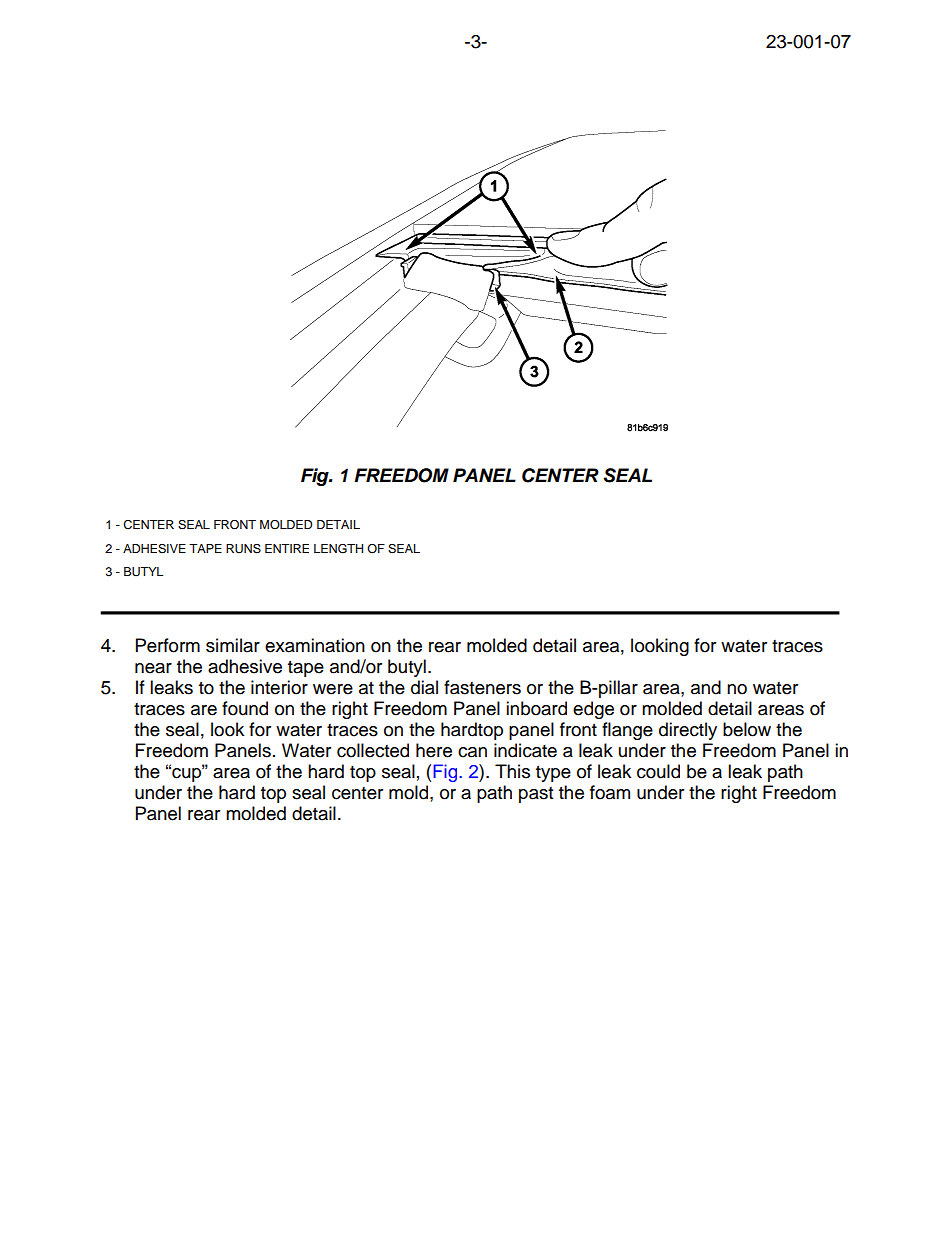 The image size is (952, 1233). I want to click on RUNS, so click(243, 549).
